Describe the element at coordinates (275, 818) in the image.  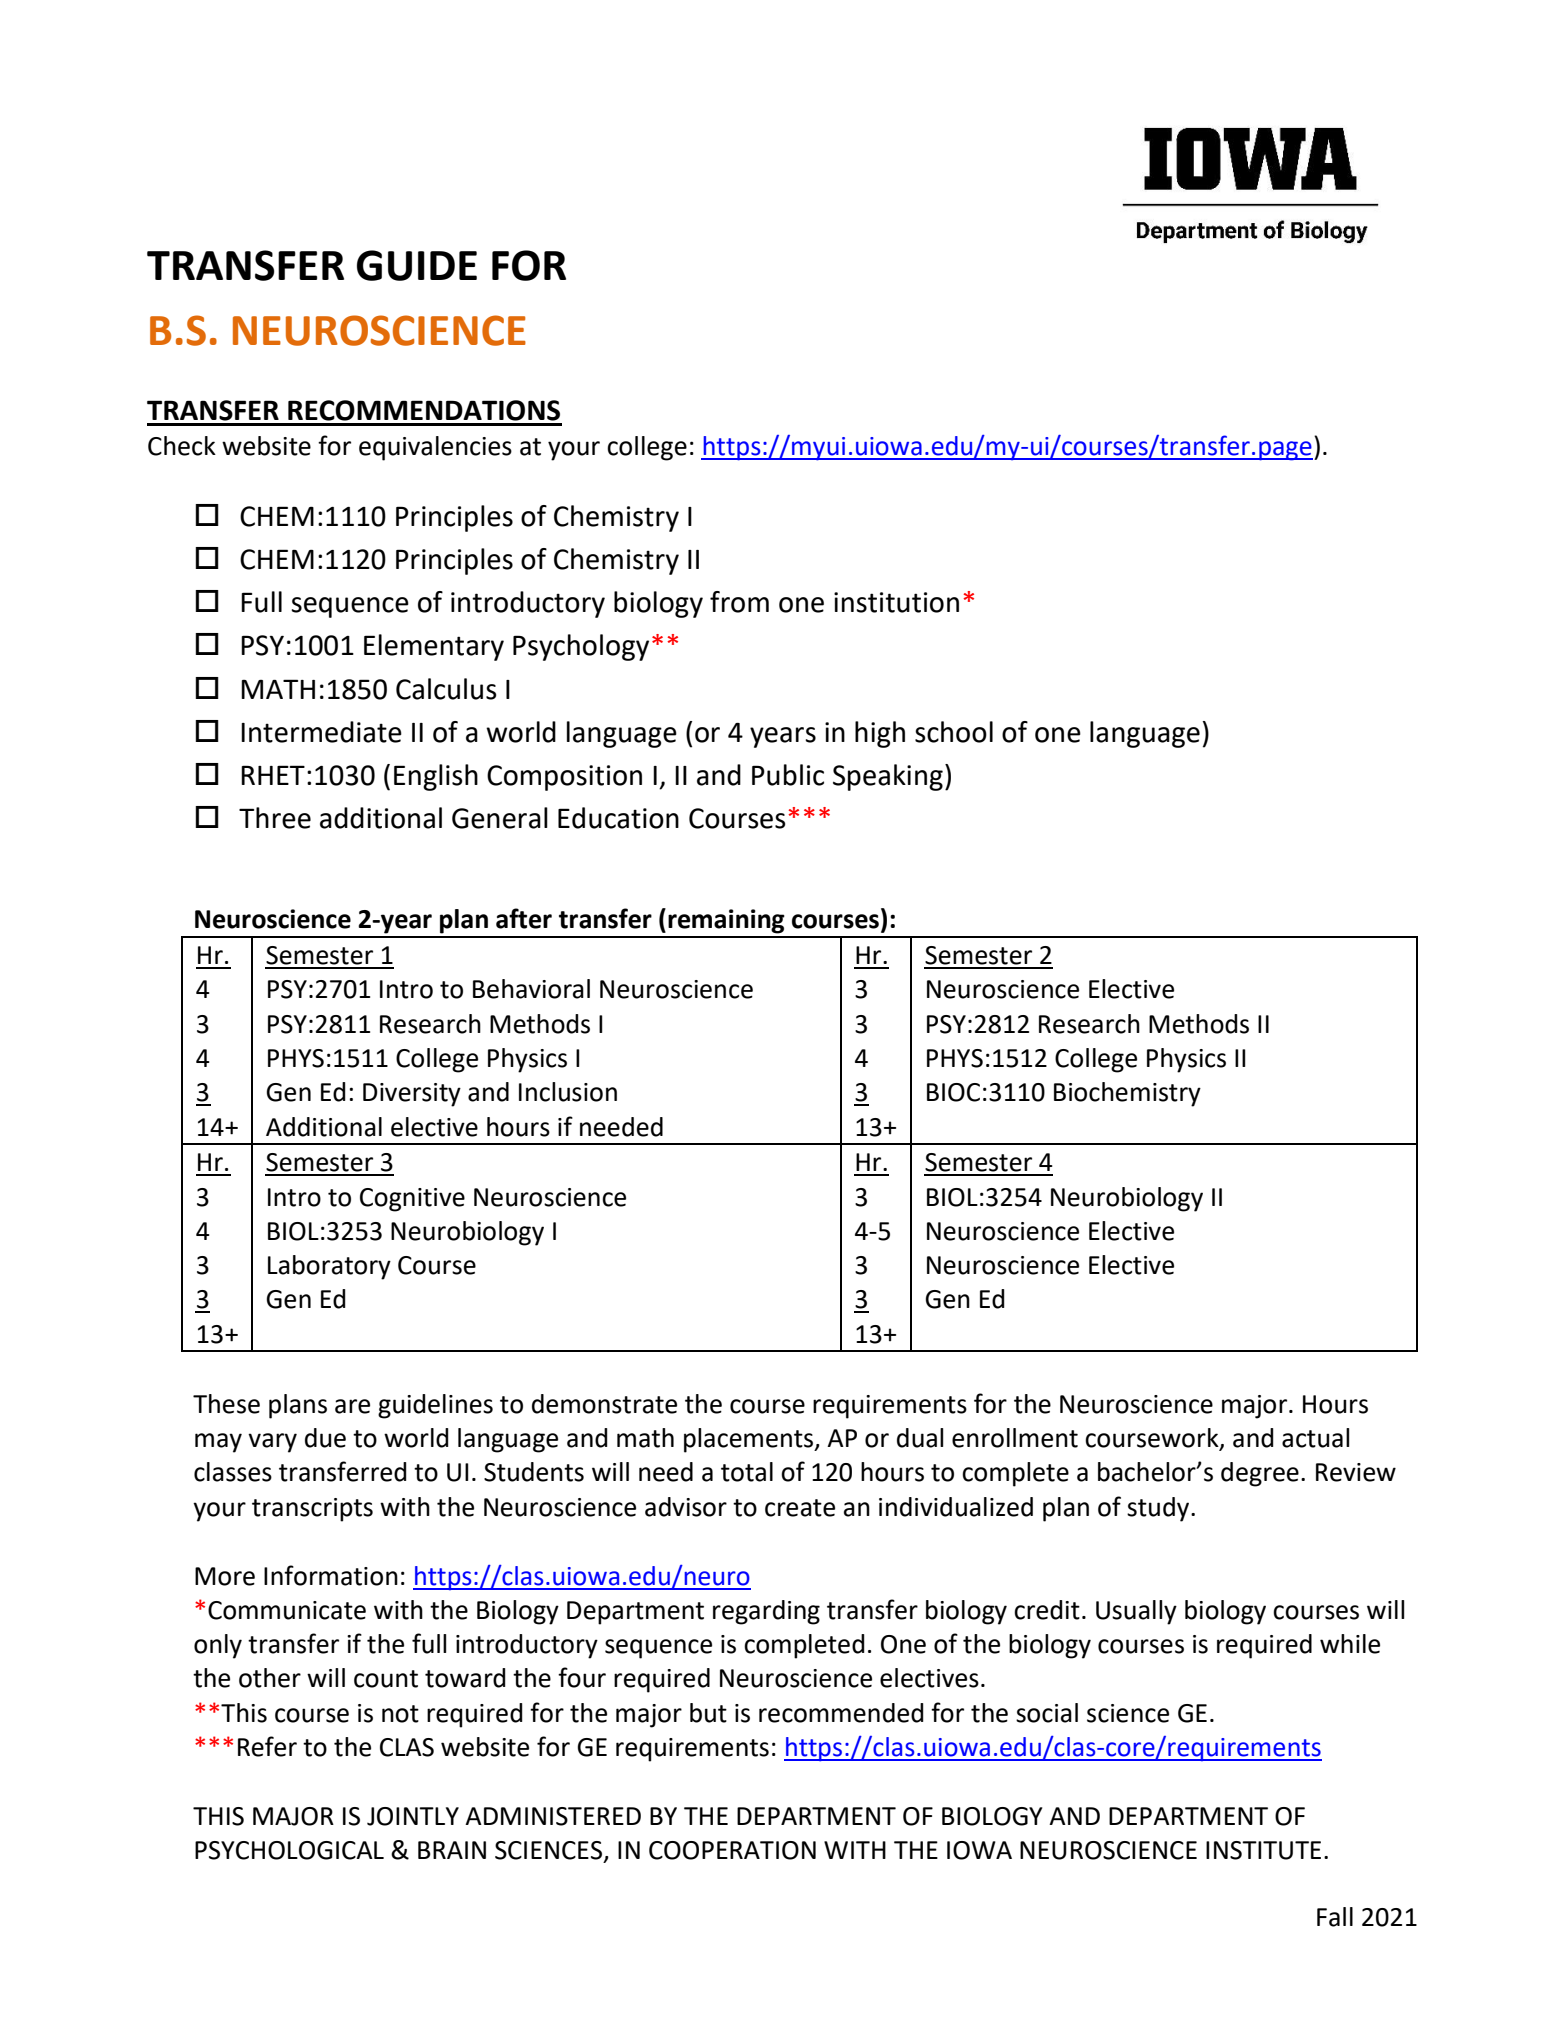
I see `Three` at that location.
